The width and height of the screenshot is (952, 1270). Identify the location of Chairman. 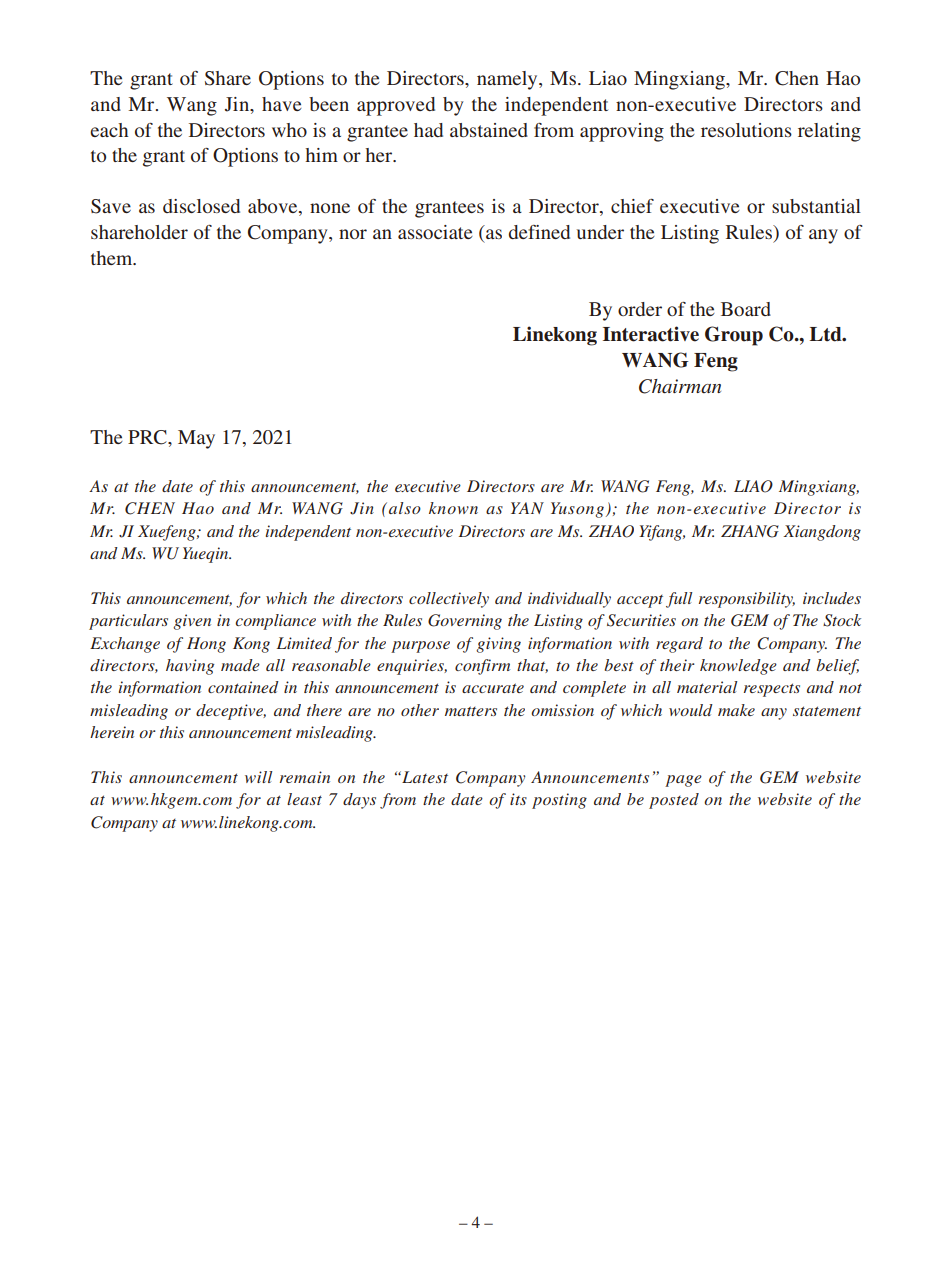
(680, 386).
